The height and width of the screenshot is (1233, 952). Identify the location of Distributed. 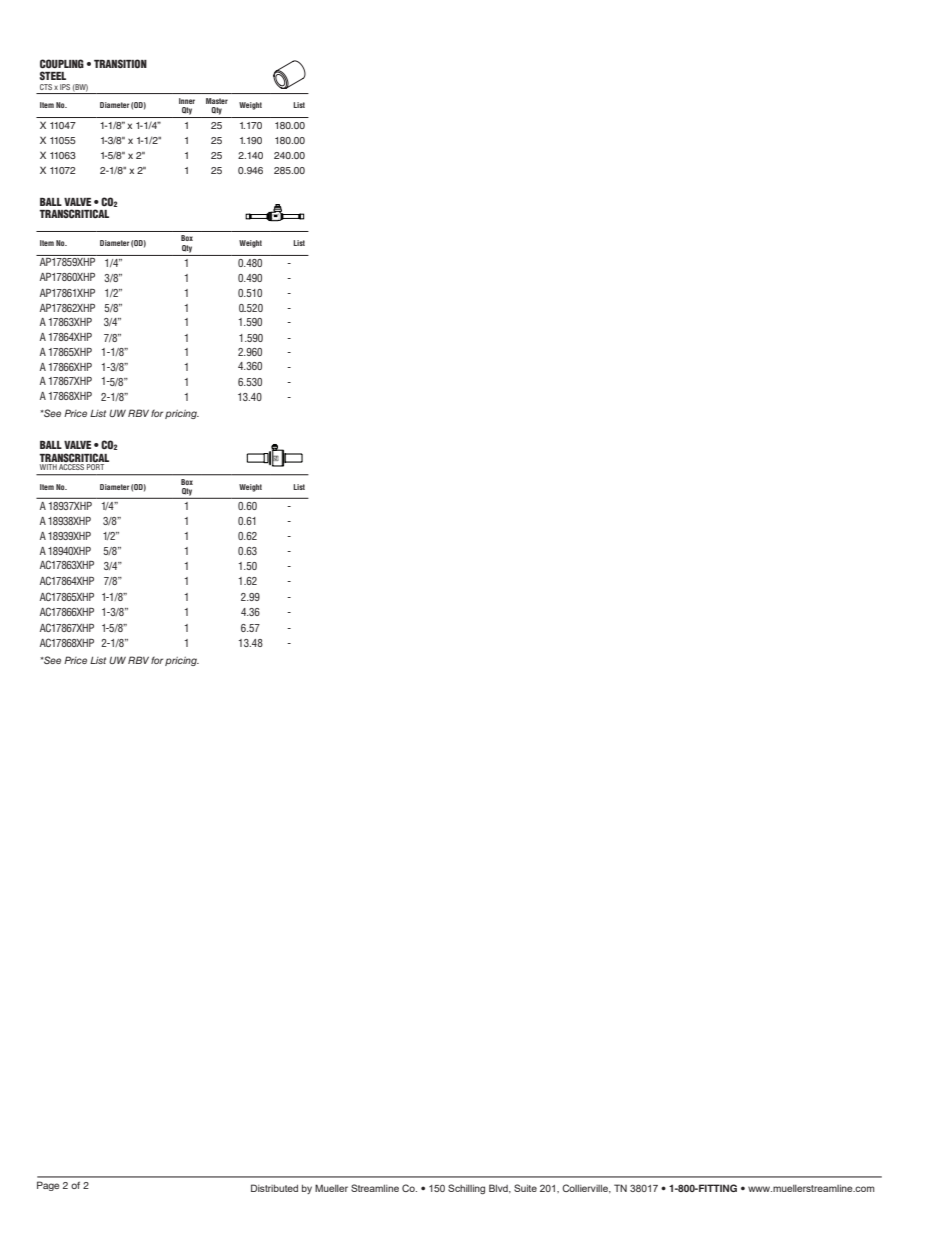
(274, 1188).
